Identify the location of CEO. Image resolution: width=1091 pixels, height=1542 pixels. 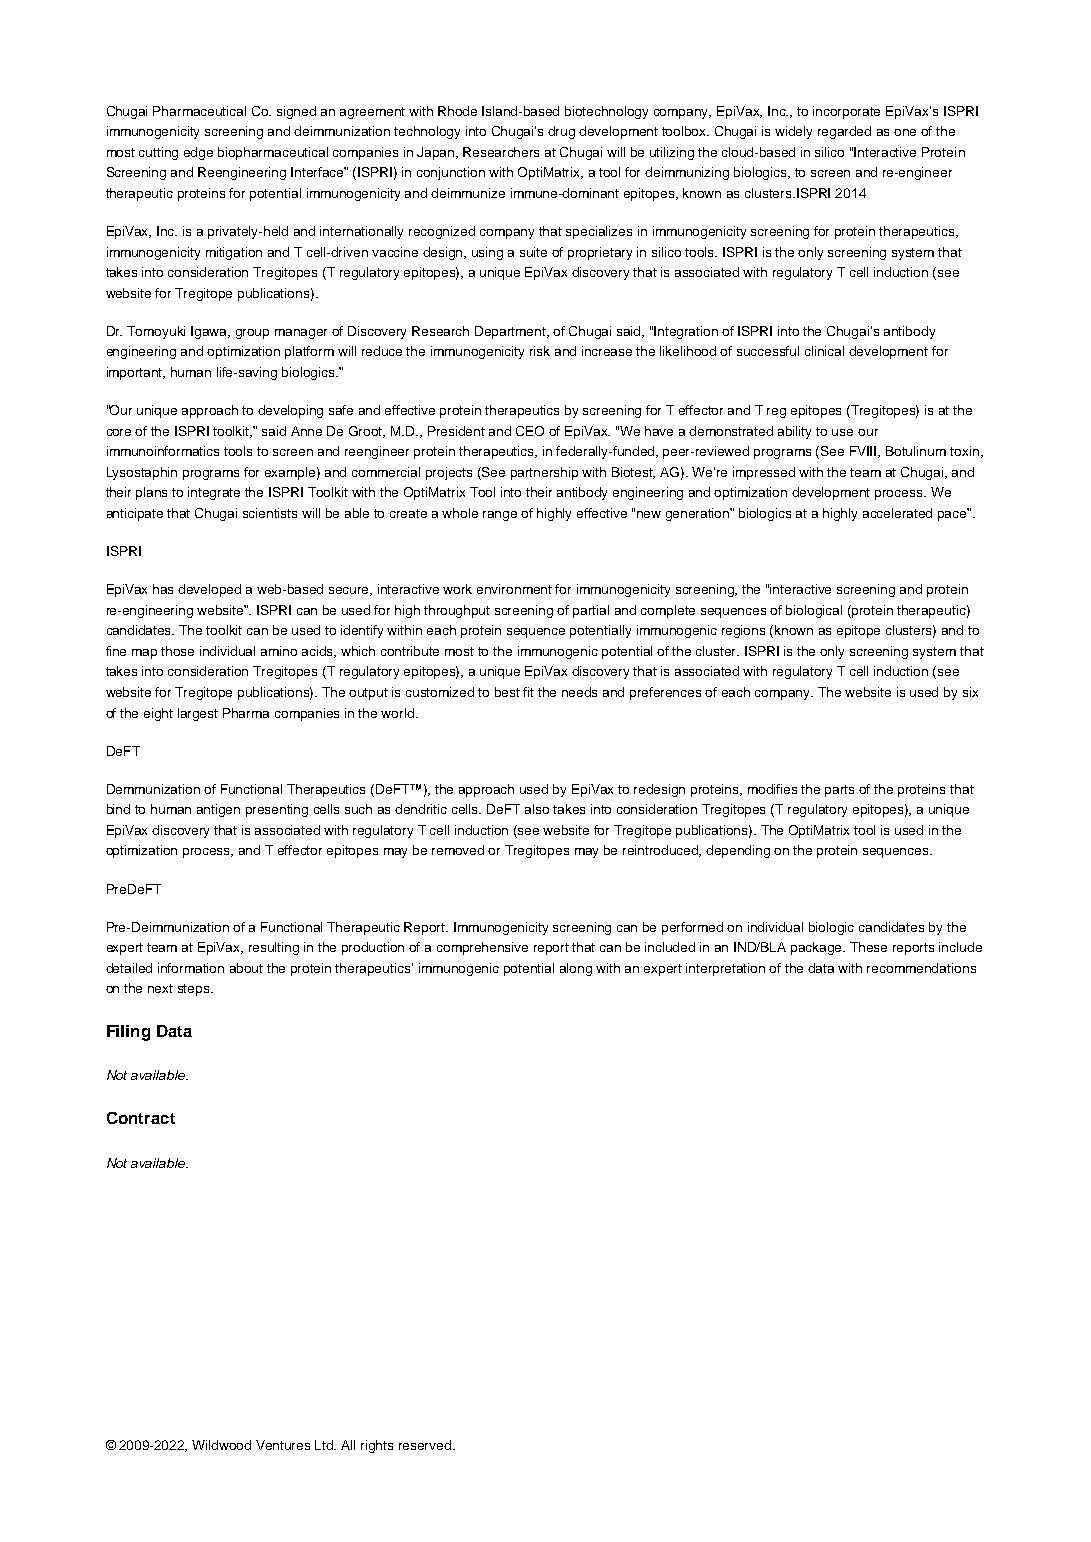
(530, 431).
